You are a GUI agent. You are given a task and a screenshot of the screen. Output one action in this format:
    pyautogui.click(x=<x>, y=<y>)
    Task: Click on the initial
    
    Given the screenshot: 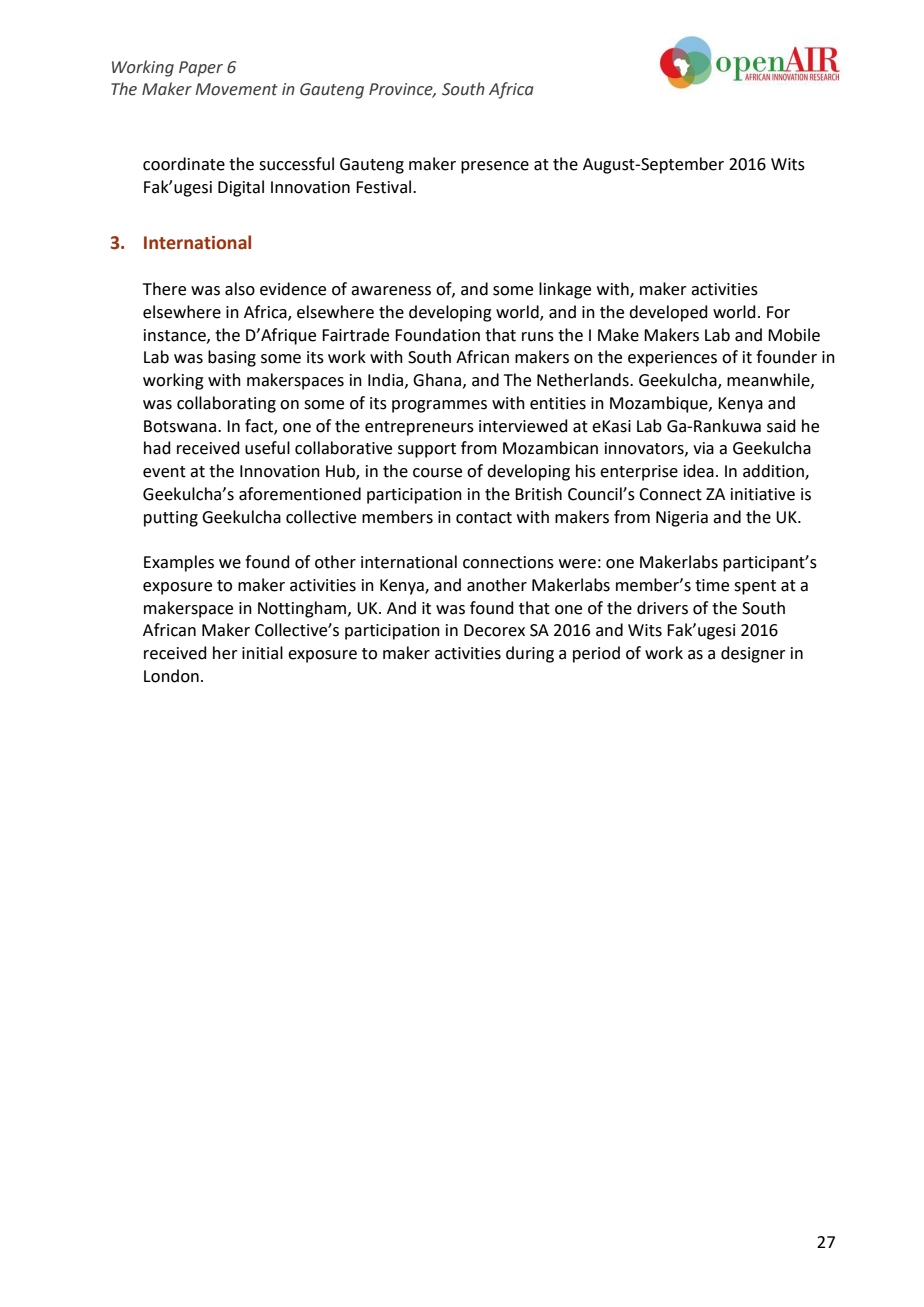 What is the action you would take?
    pyautogui.click(x=262, y=653)
